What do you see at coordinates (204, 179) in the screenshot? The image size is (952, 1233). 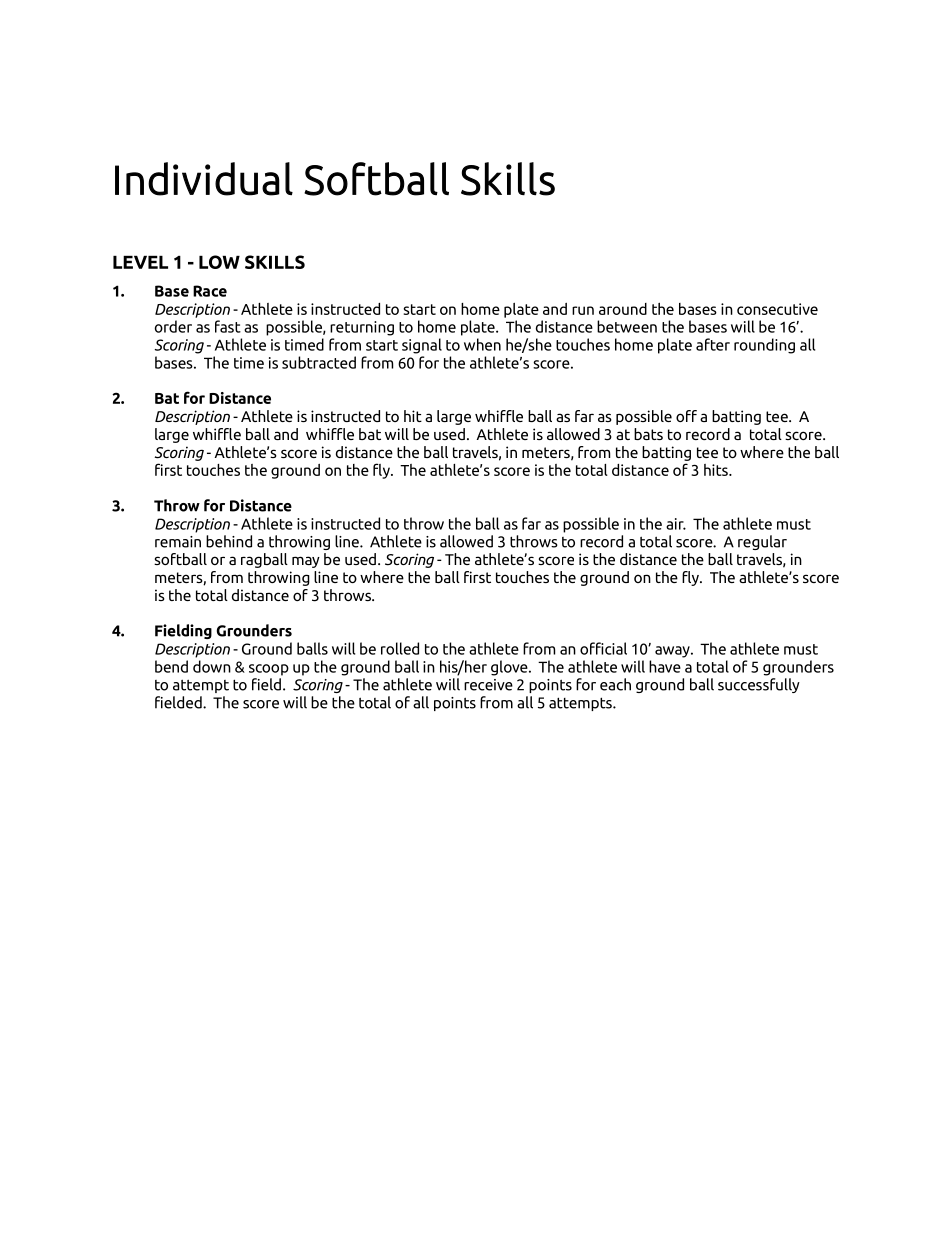 I see `Individual` at bounding box center [204, 179].
